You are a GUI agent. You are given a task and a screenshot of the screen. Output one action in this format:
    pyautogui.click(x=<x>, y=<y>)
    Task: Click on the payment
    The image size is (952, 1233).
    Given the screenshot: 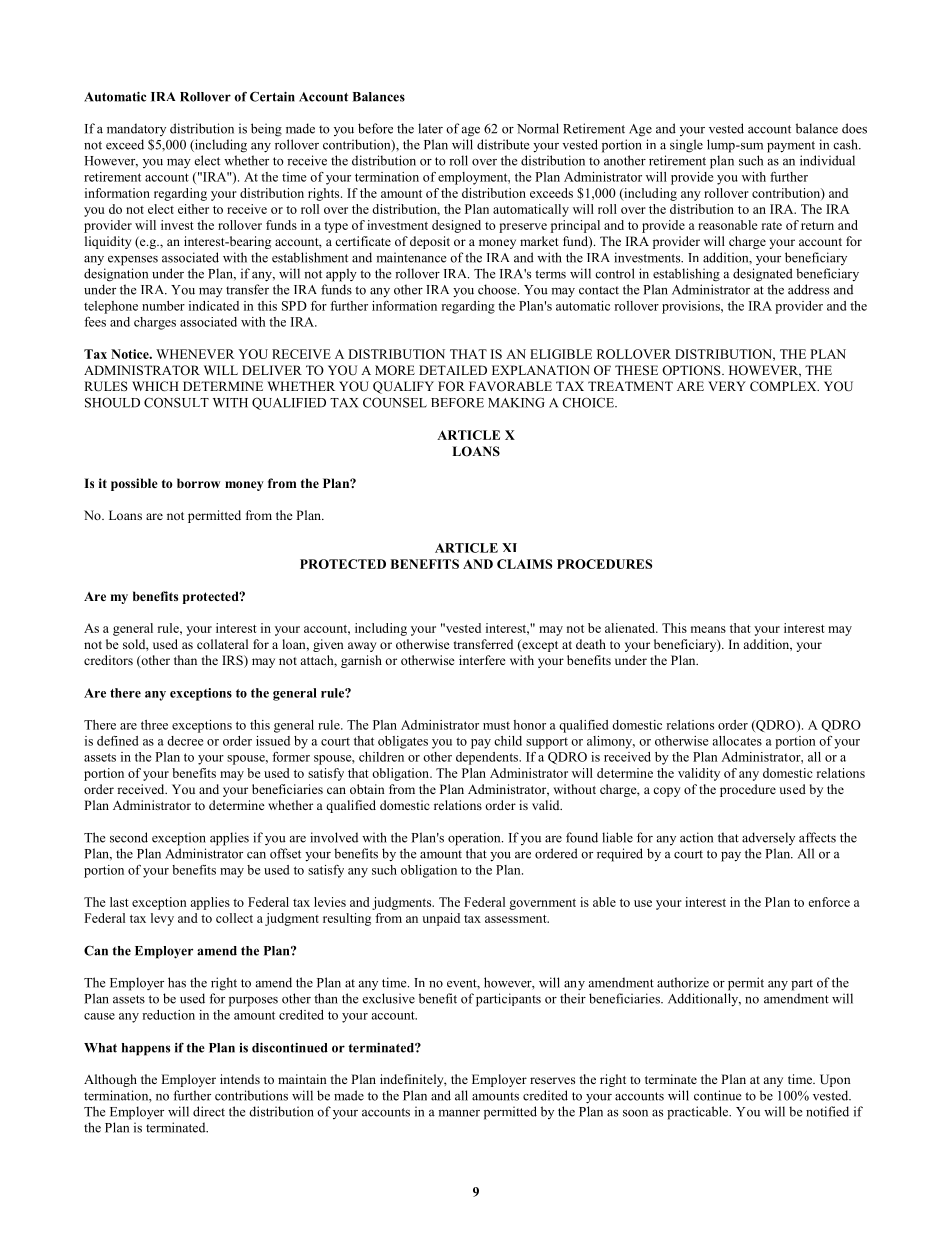 What is the action you would take?
    pyautogui.click(x=791, y=147)
